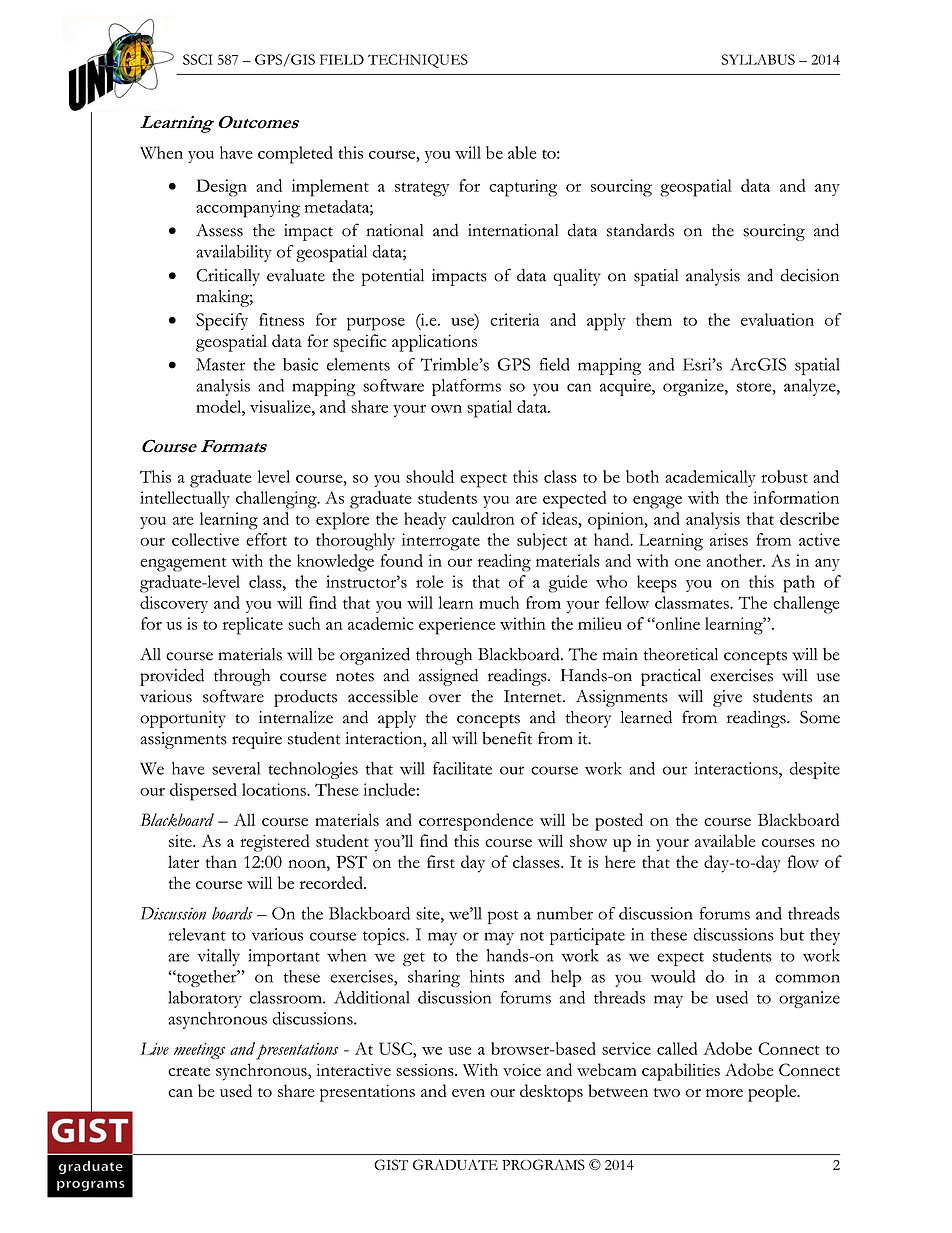  Describe the element at coordinates (253, 626) in the screenshot. I see `replicate` at that location.
